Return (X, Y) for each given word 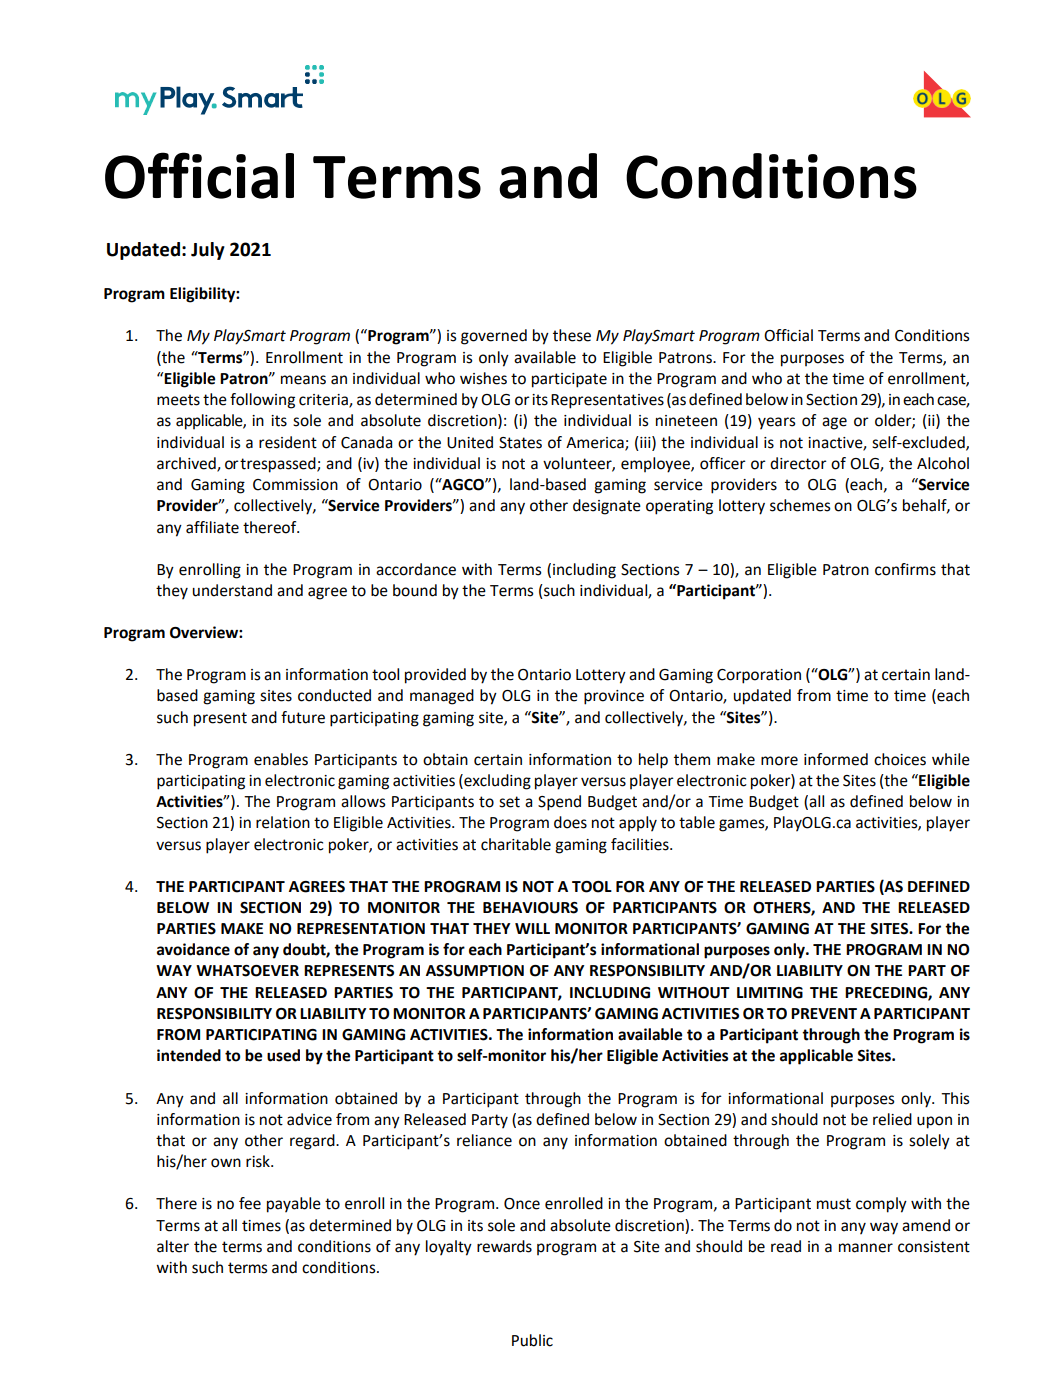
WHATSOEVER (247, 971)
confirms (905, 569)
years (777, 423)
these (572, 335)
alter (173, 1246)
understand (232, 590)
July (208, 251)
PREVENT (824, 1013)
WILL (532, 928)
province (614, 697)
